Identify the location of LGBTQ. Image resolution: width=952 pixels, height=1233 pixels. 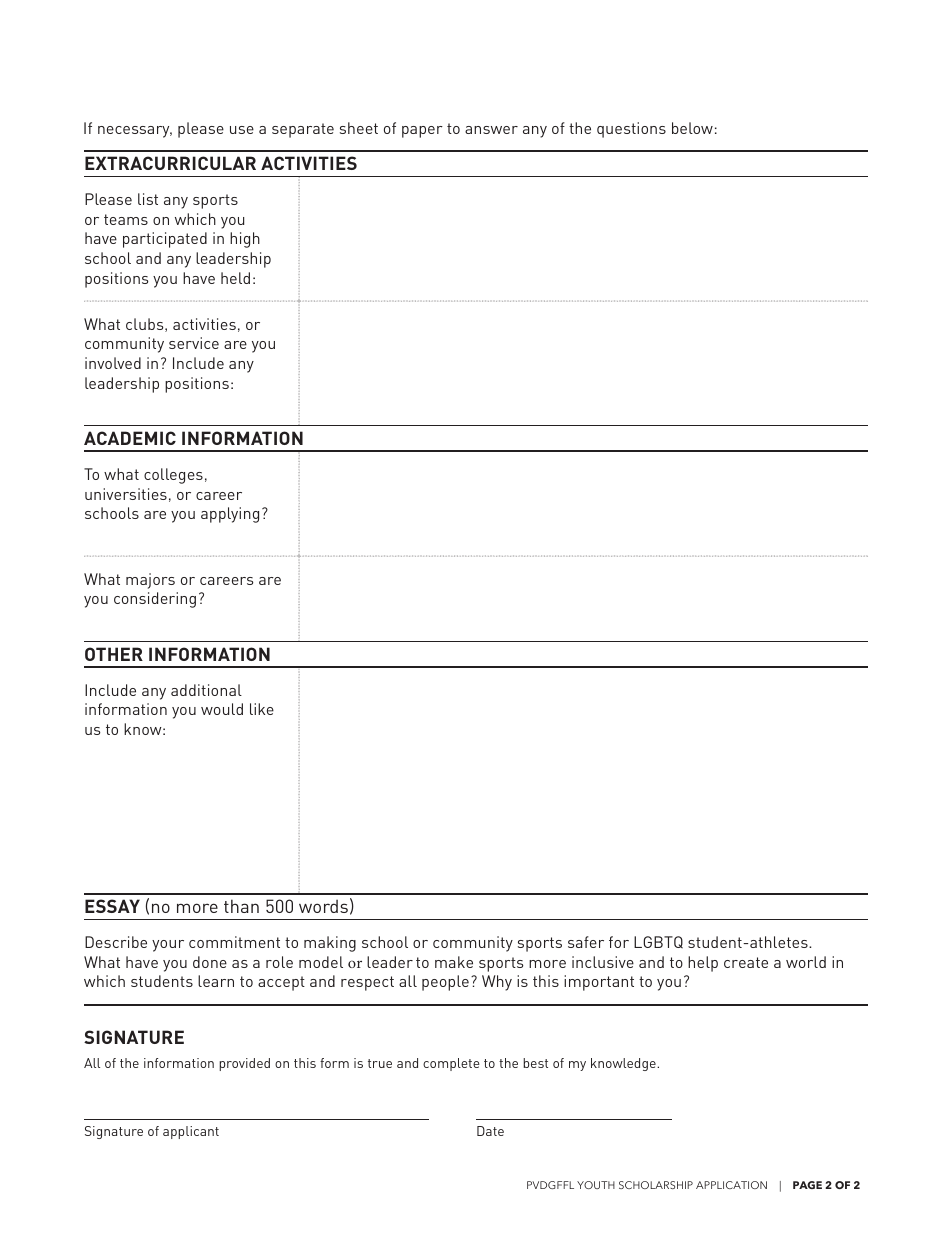
(658, 942).
